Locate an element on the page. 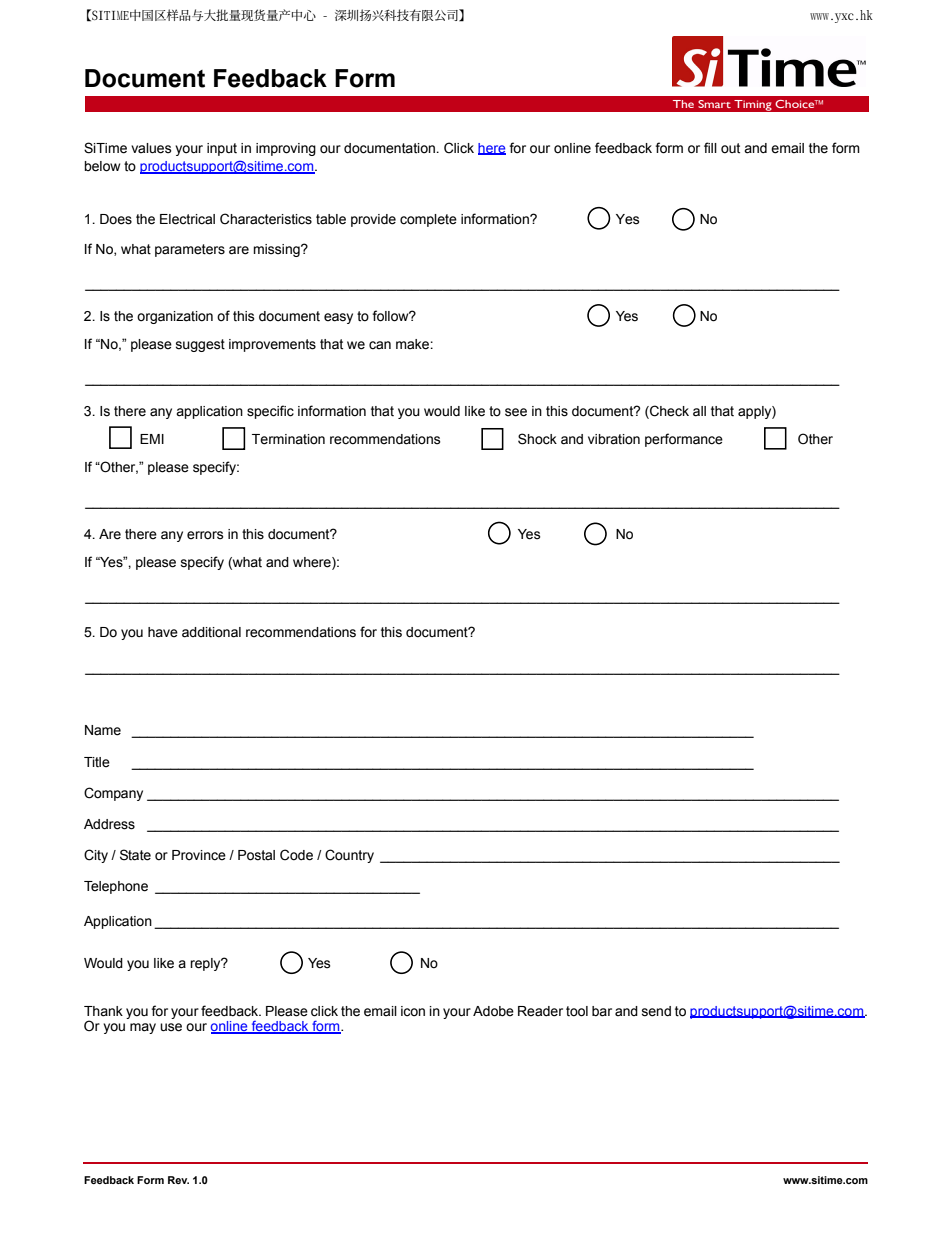 The width and height of the page is (952, 1233). fill is located at coordinates (710, 147).
